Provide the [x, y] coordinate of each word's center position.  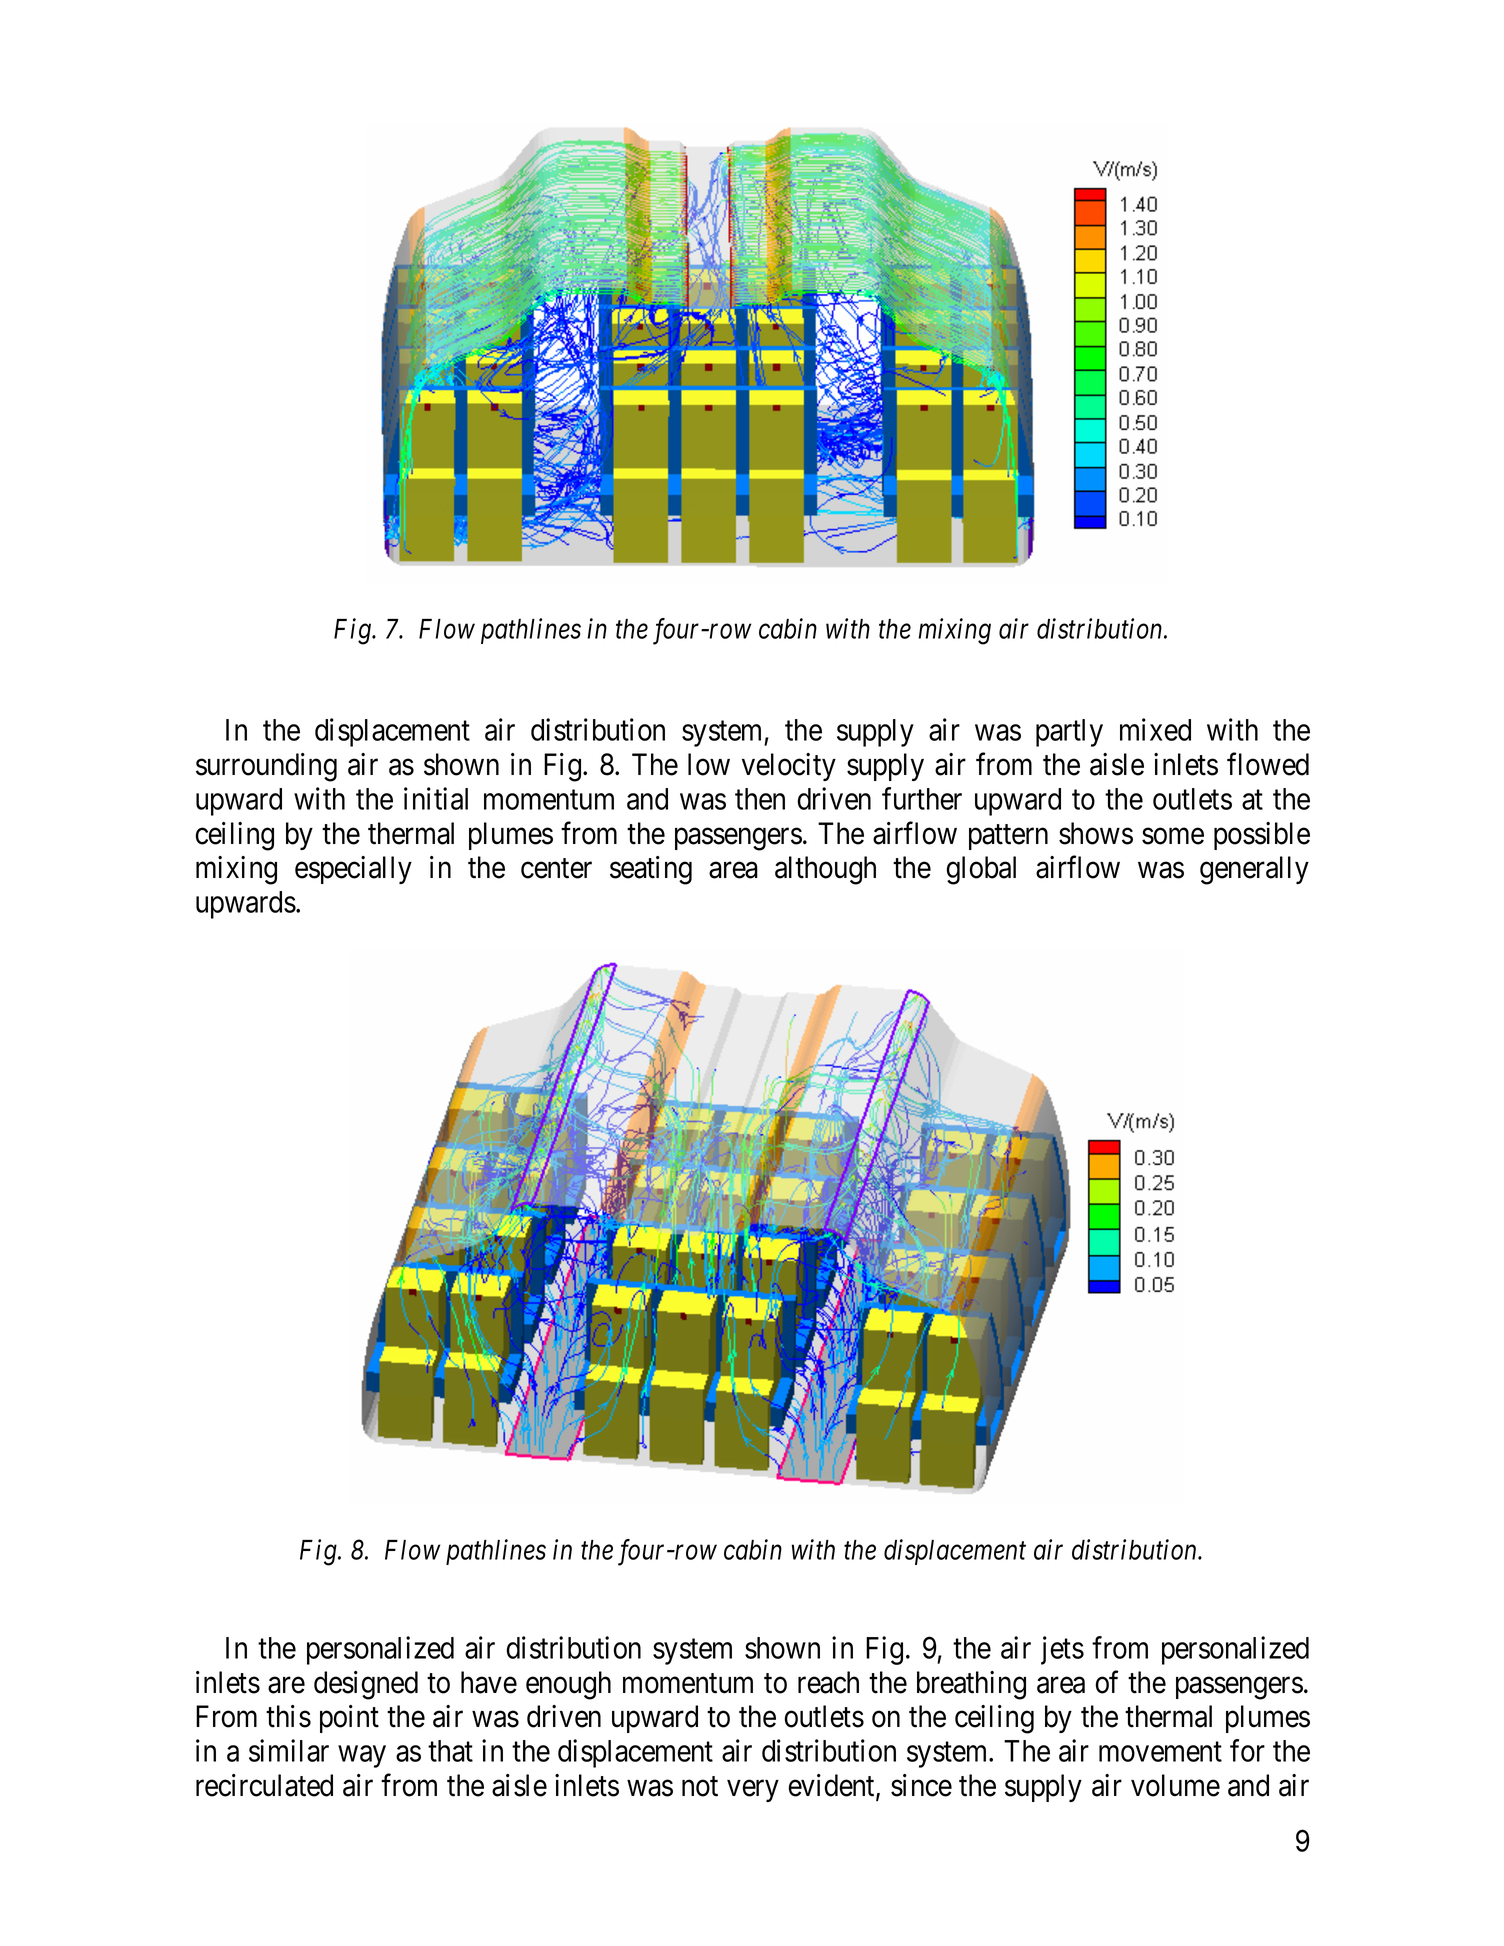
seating [651, 870]
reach [828, 1682]
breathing [971, 1685]
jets [1062, 1650]
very [753, 1791]
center [556, 869]
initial [436, 798]
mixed [1155, 729]
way [362, 1757]
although [825, 870]
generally [1254, 870]
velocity [789, 767]
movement [1160, 1752]
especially [353, 870]
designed [366, 1685]
